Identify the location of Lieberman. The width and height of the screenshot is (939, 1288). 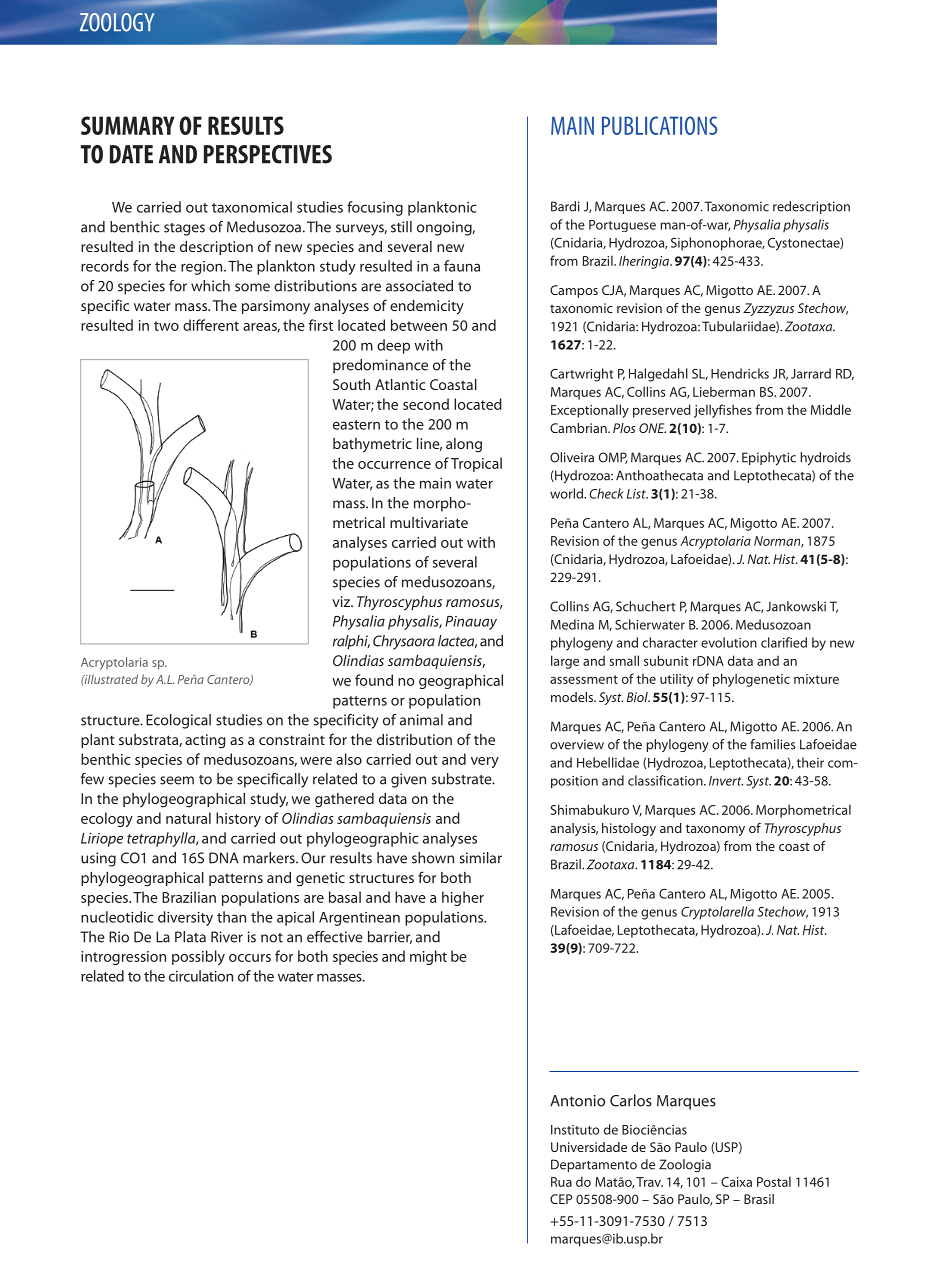
(724, 391).
